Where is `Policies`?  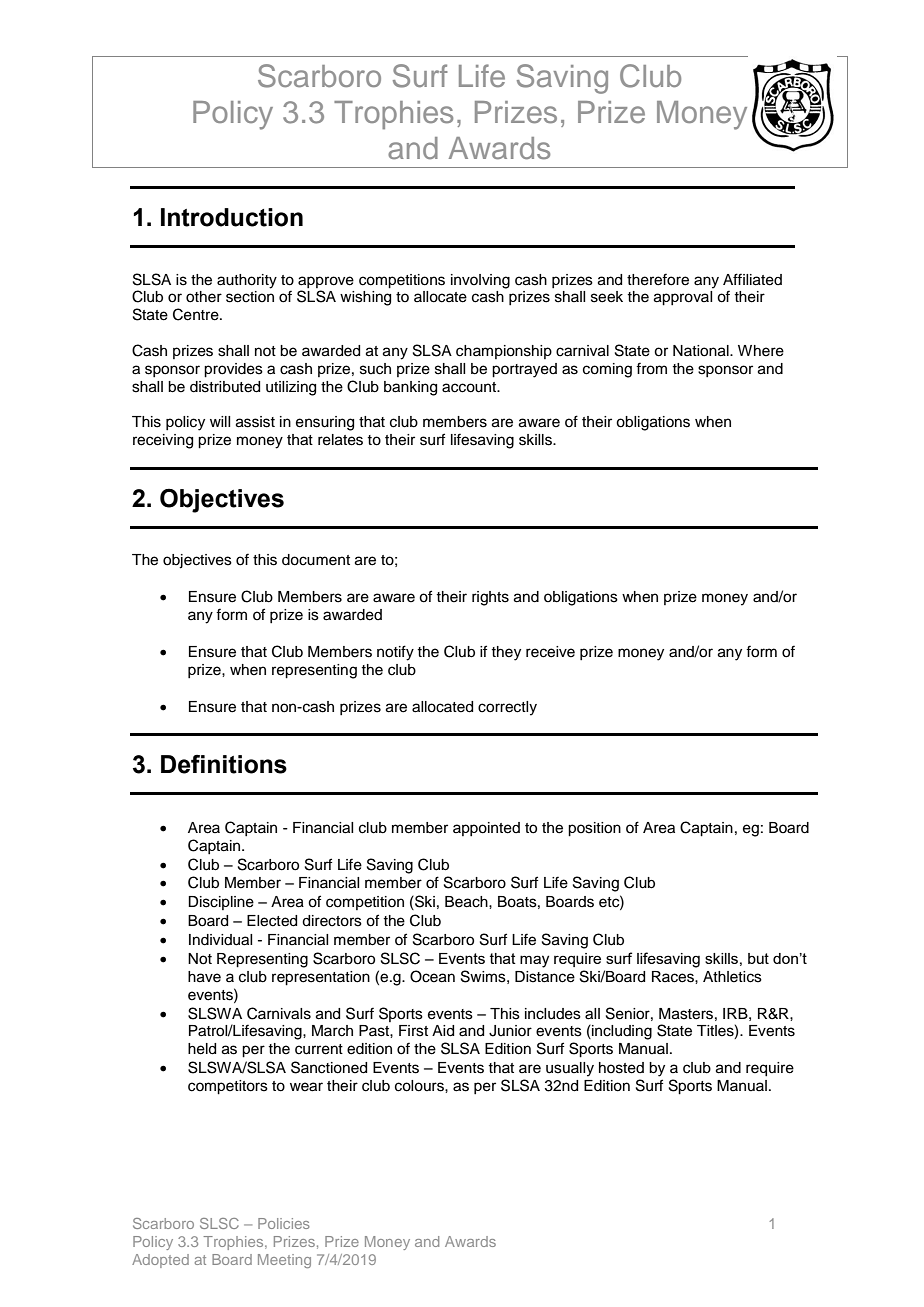
Policies is located at coordinates (284, 1223).
